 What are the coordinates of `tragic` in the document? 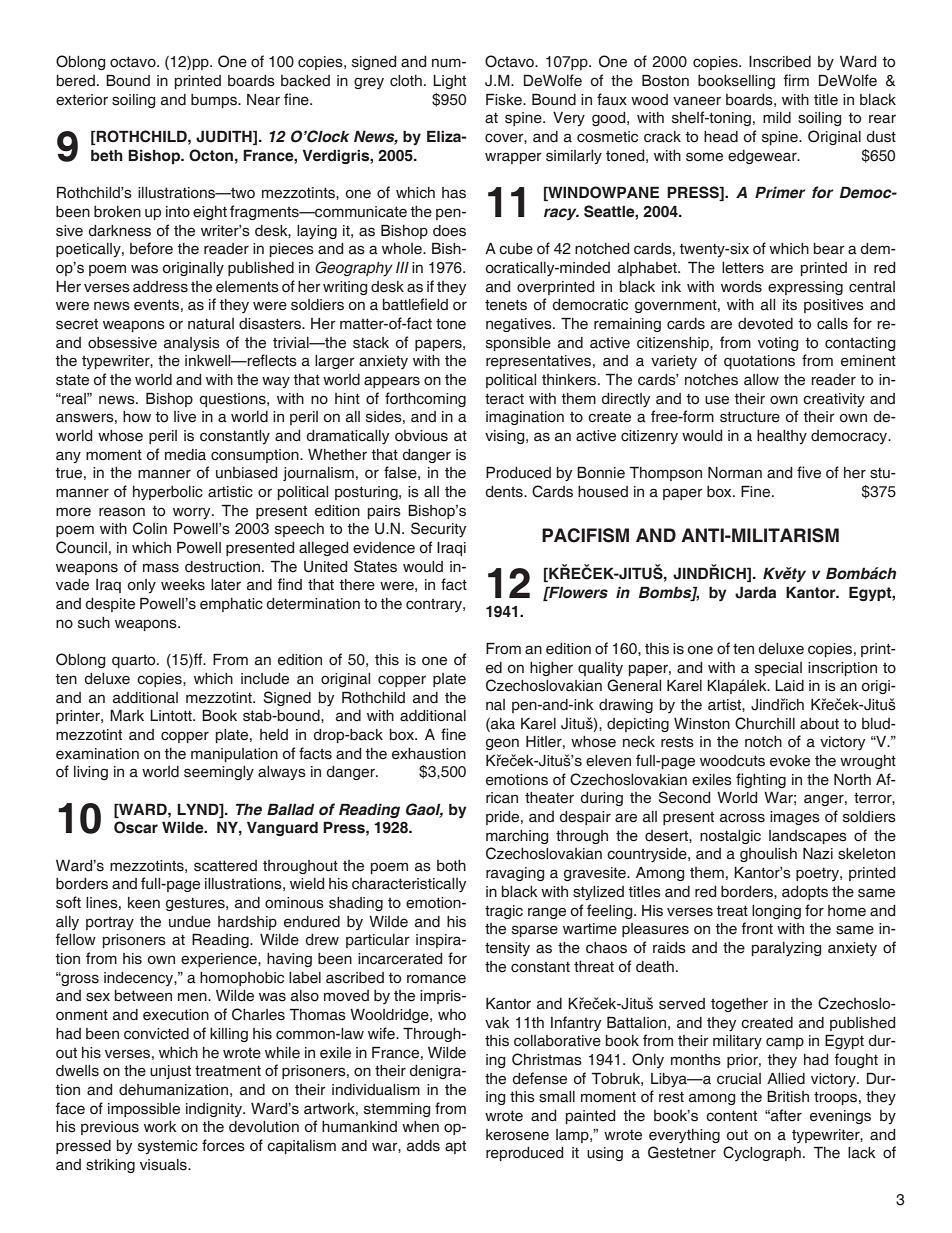 It's located at (504, 912).
